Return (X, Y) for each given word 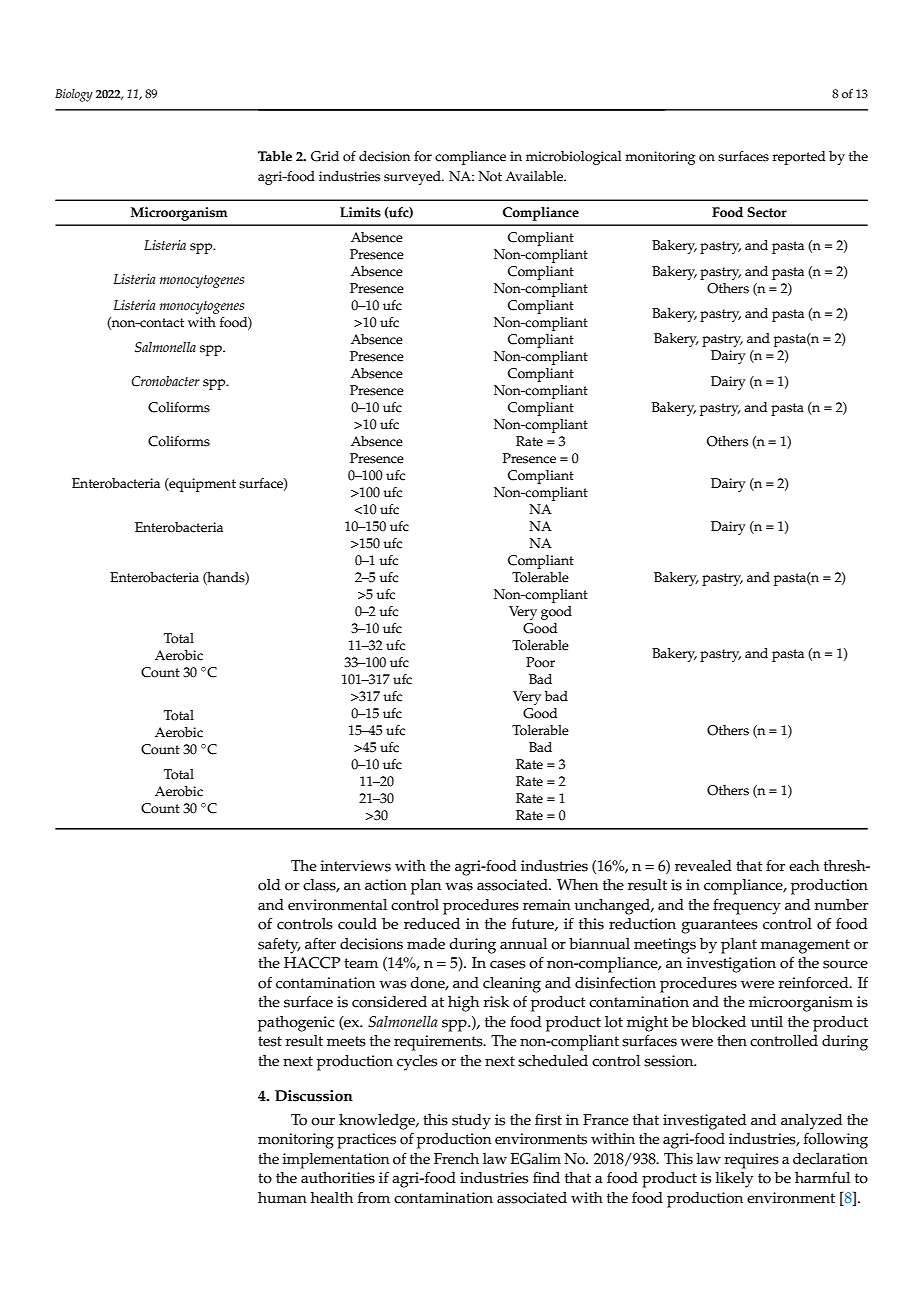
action (386, 885)
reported (799, 158)
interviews (355, 866)
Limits (360, 212)
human (282, 1197)
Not (490, 176)
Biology (74, 95)
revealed (703, 866)
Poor (540, 662)
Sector (767, 212)
